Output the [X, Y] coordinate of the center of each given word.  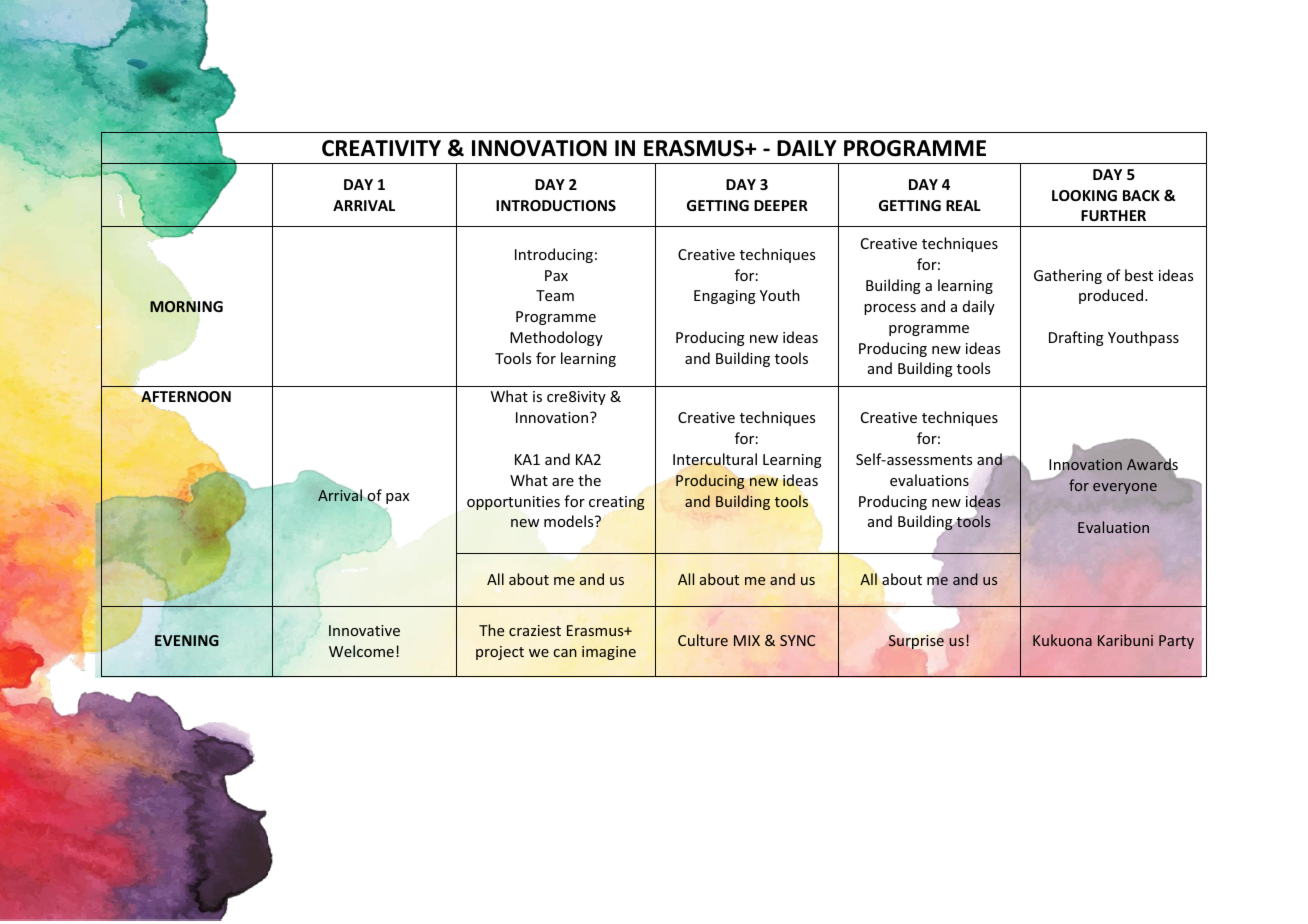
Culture [703, 640]
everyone [1125, 488]
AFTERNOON [186, 398]
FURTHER [1113, 215]
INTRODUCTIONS [556, 205]
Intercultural [715, 460]
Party [1176, 642]
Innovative [364, 630]
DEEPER [781, 205]
